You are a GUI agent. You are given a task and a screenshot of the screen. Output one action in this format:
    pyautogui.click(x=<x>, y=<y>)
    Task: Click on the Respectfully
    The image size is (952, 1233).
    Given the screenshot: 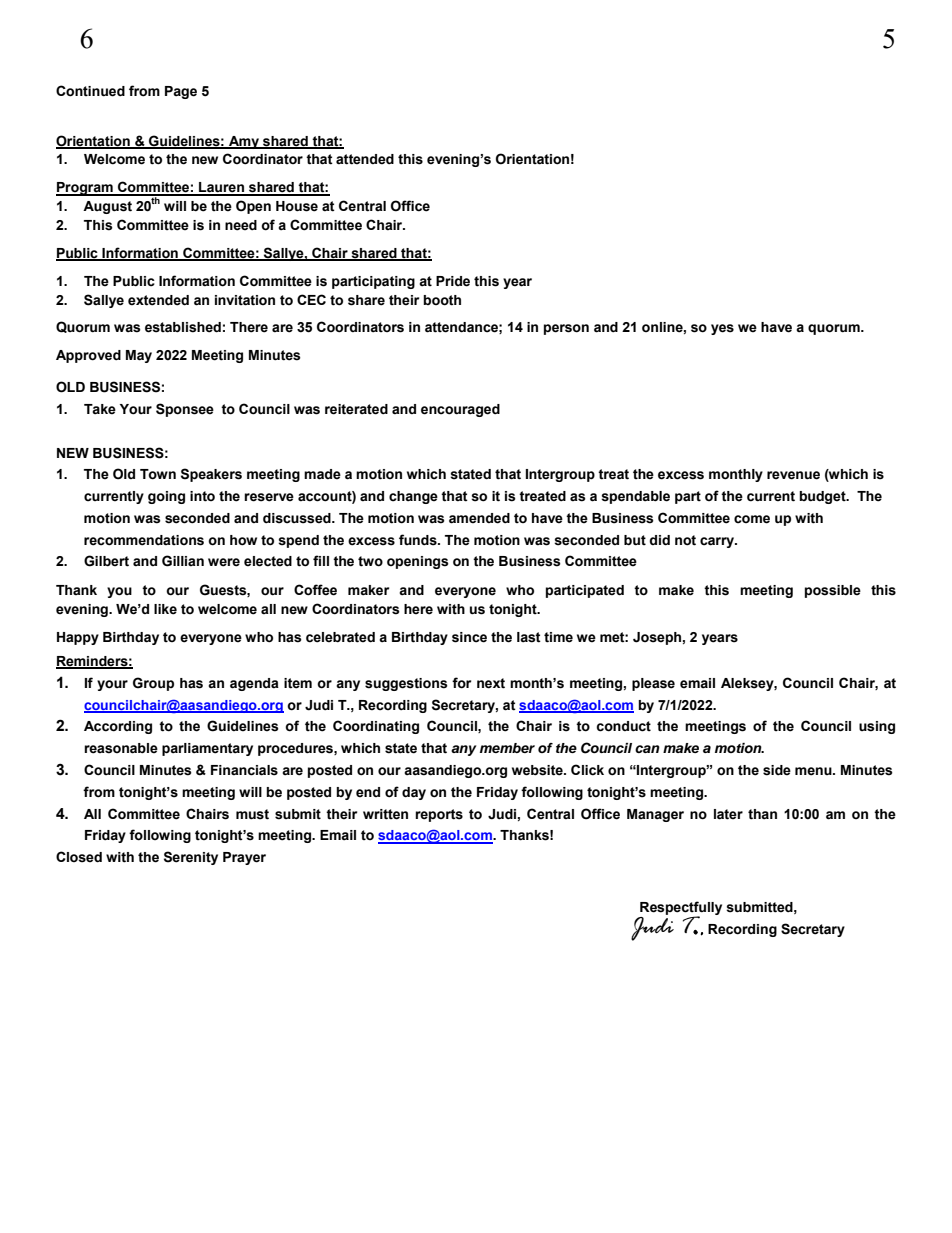 What is the action you would take?
    pyautogui.click(x=681, y=909)
